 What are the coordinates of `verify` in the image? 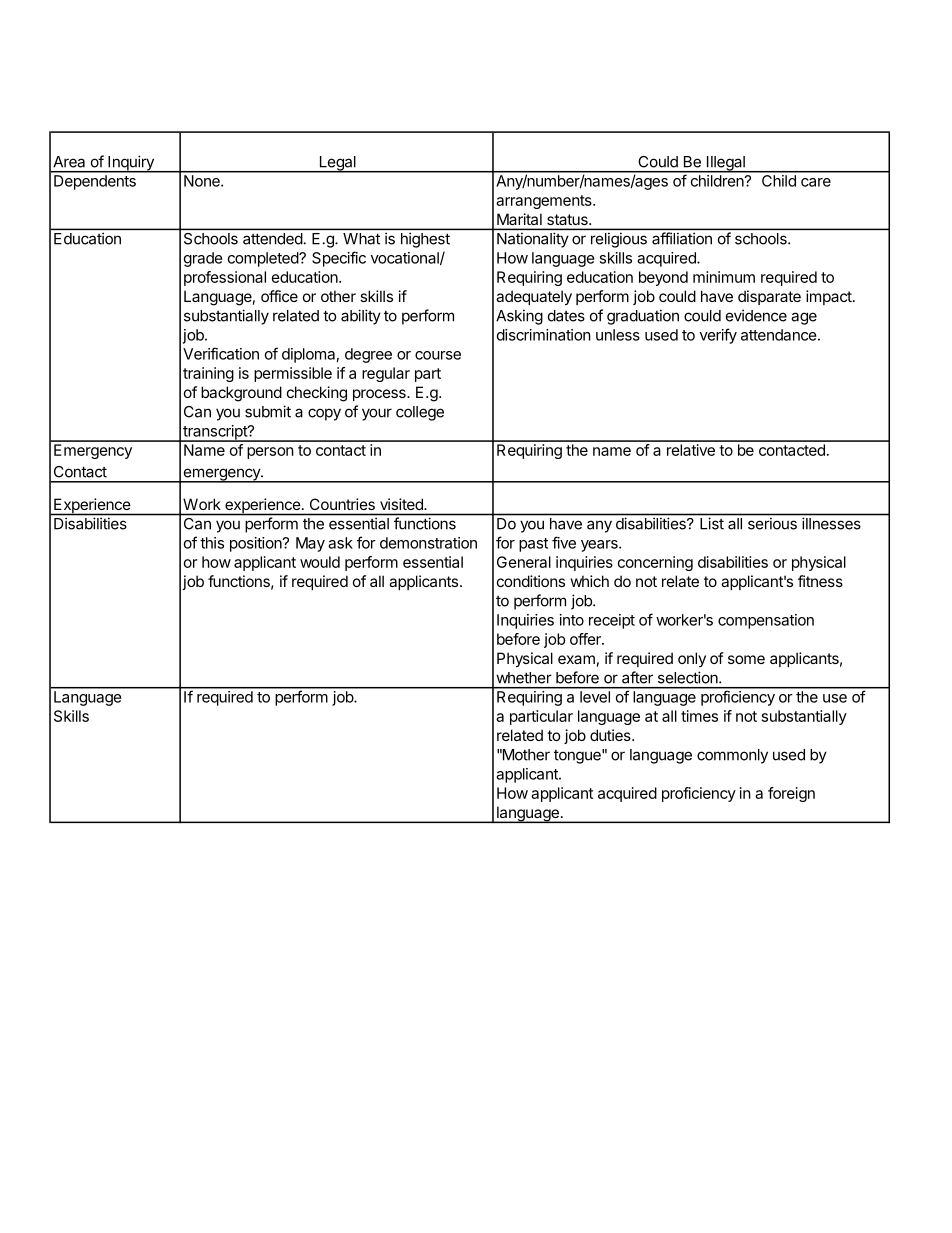 It's located at (718, 336).
